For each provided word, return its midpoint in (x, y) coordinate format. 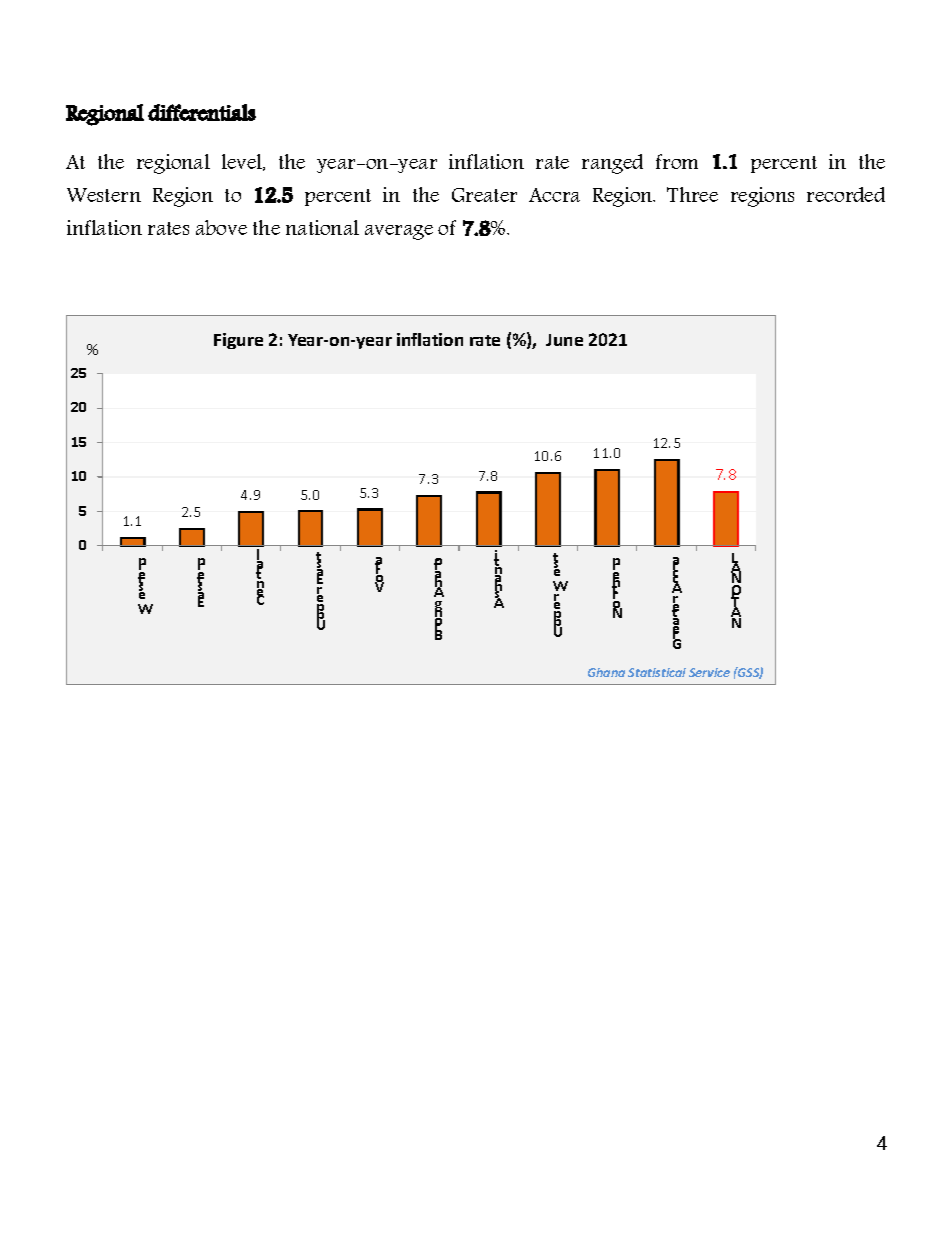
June (564, 340)
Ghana (606, 672)
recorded (846, 194)
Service (709, 672)
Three (692, 194)
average (399, 232)
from (677, 161)
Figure (238, 341)
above (221, 227)
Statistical (657, 672)
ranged (612, 164)
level (243, 162)
